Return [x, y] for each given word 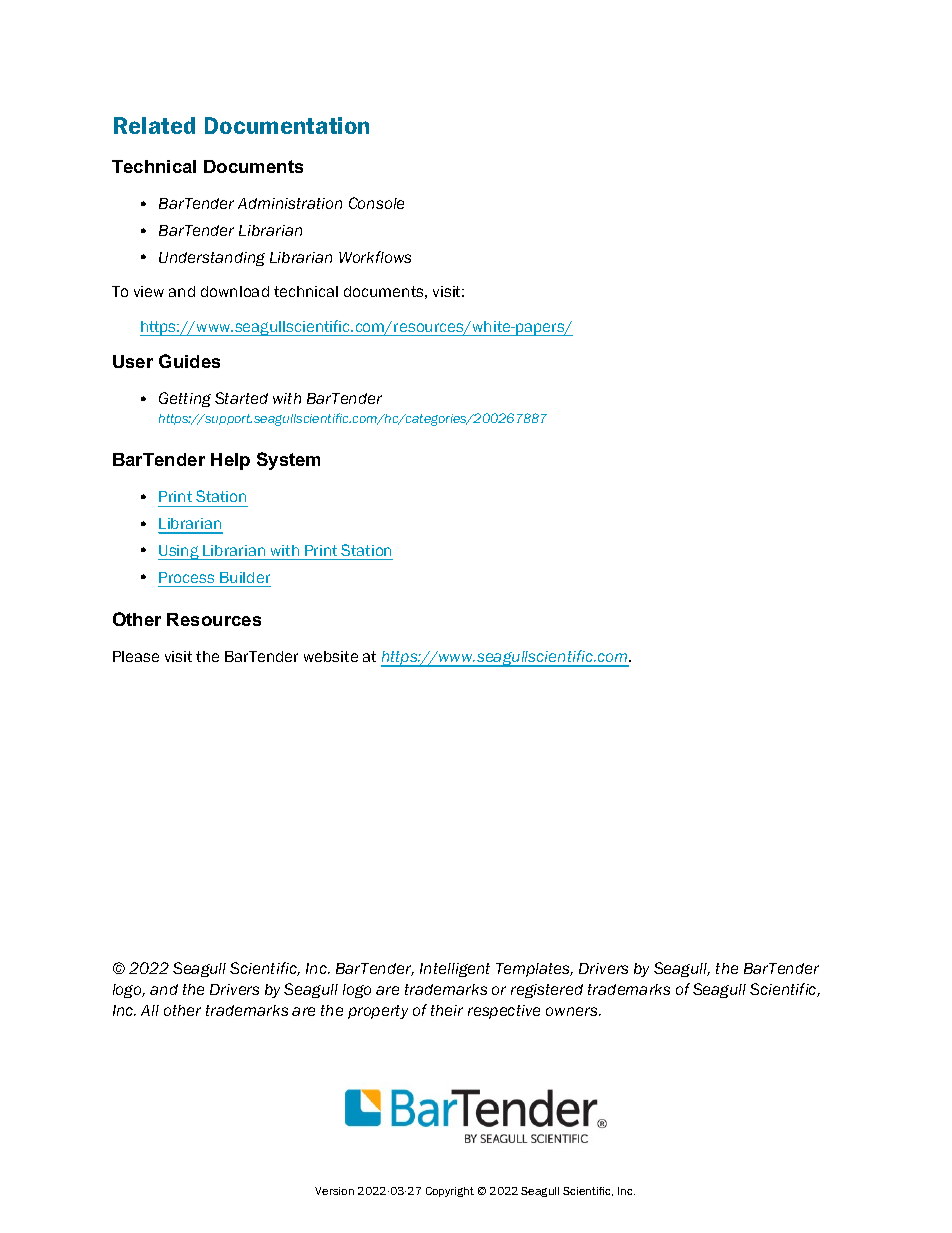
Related [154, 125]
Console [376, 203]
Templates [534, 970]
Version [334, 1191]
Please [136, 656]
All [150, 1010]
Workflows [375, 257]
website [331, 656]
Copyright [450, 1192]
